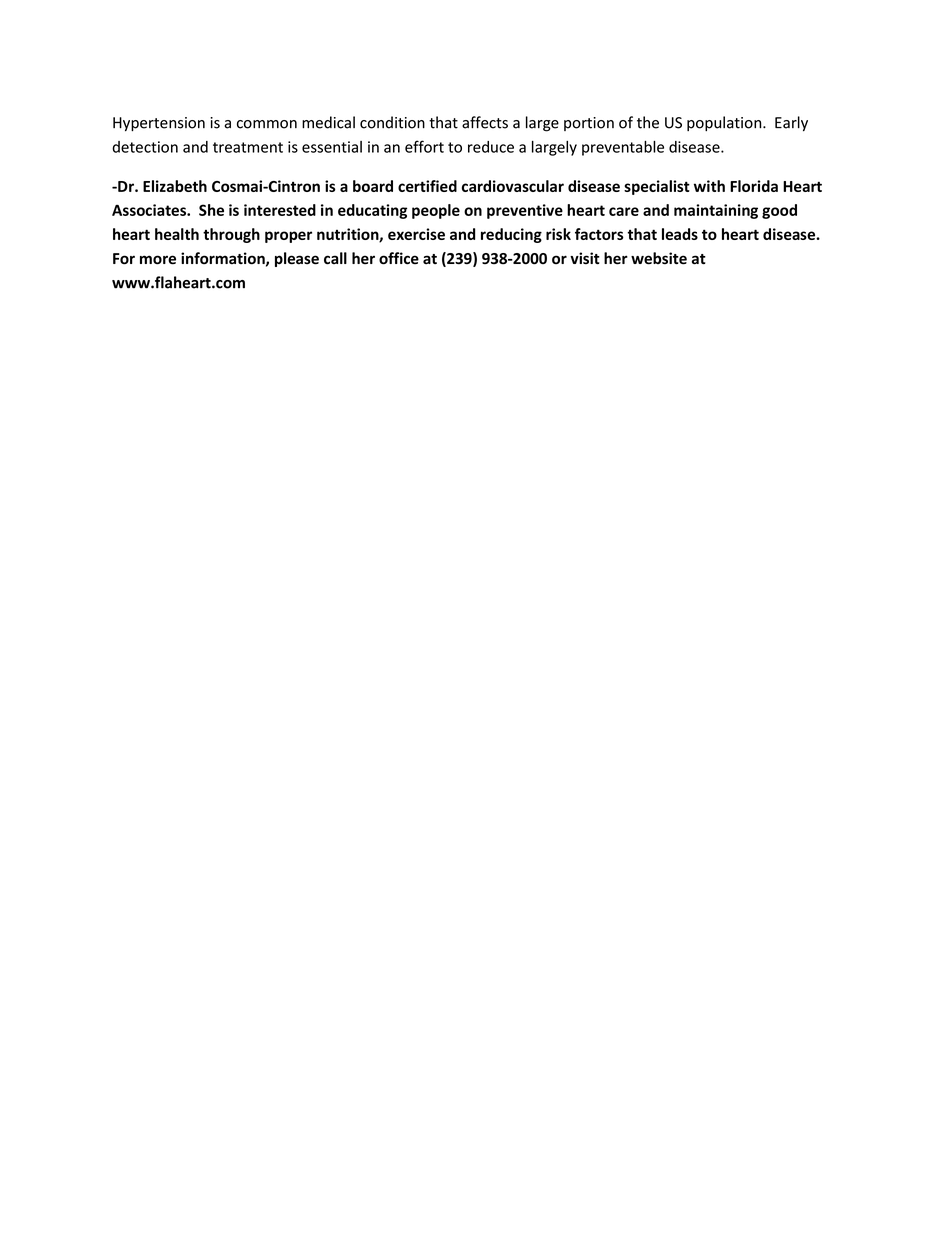  Describe the element at coordinates (248, 147) in the page. I see `treatment` at that location.
